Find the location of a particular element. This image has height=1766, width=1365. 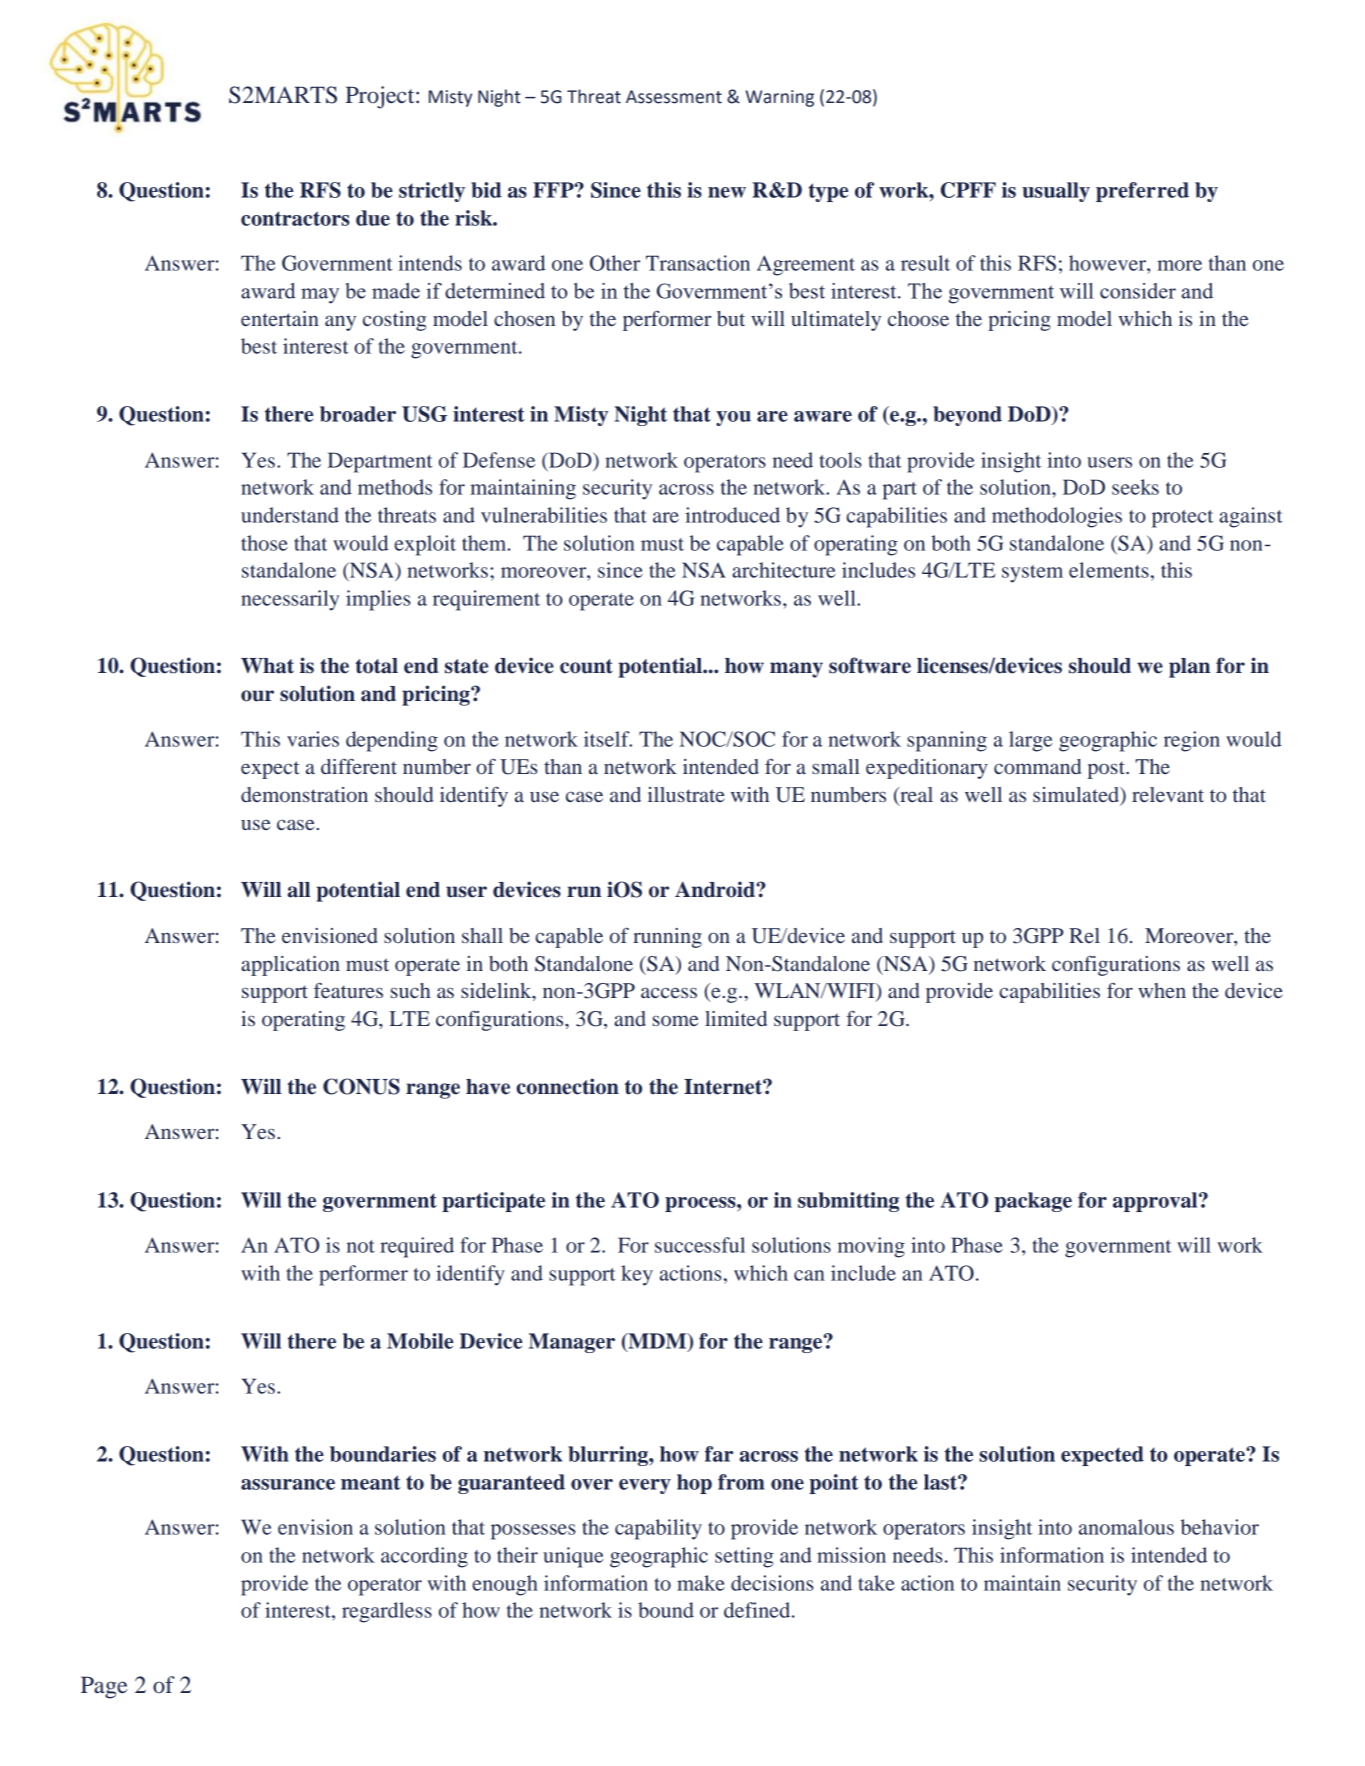

contractors is located at coordinates (295, 218).
